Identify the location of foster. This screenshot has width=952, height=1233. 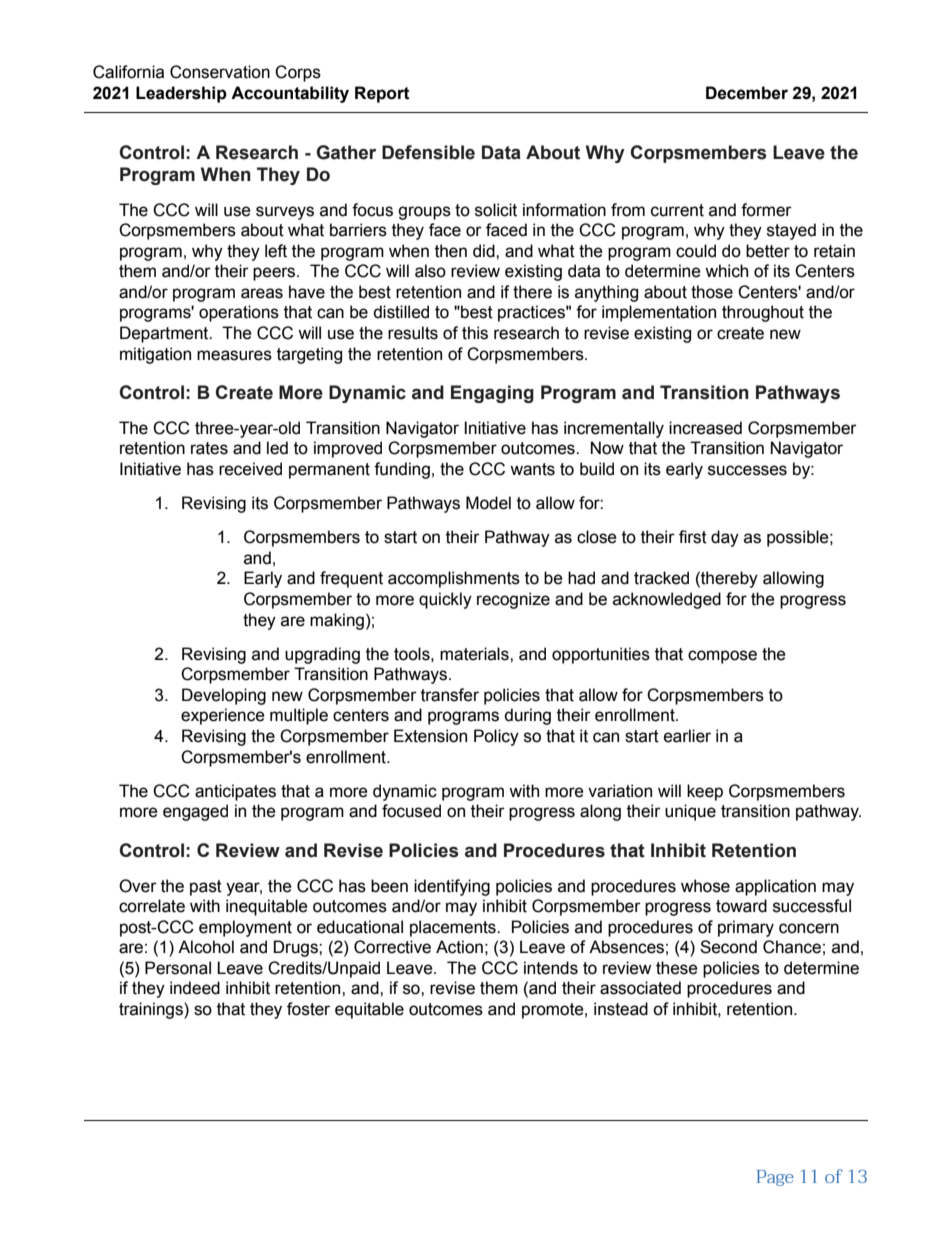
(308, 1009).
